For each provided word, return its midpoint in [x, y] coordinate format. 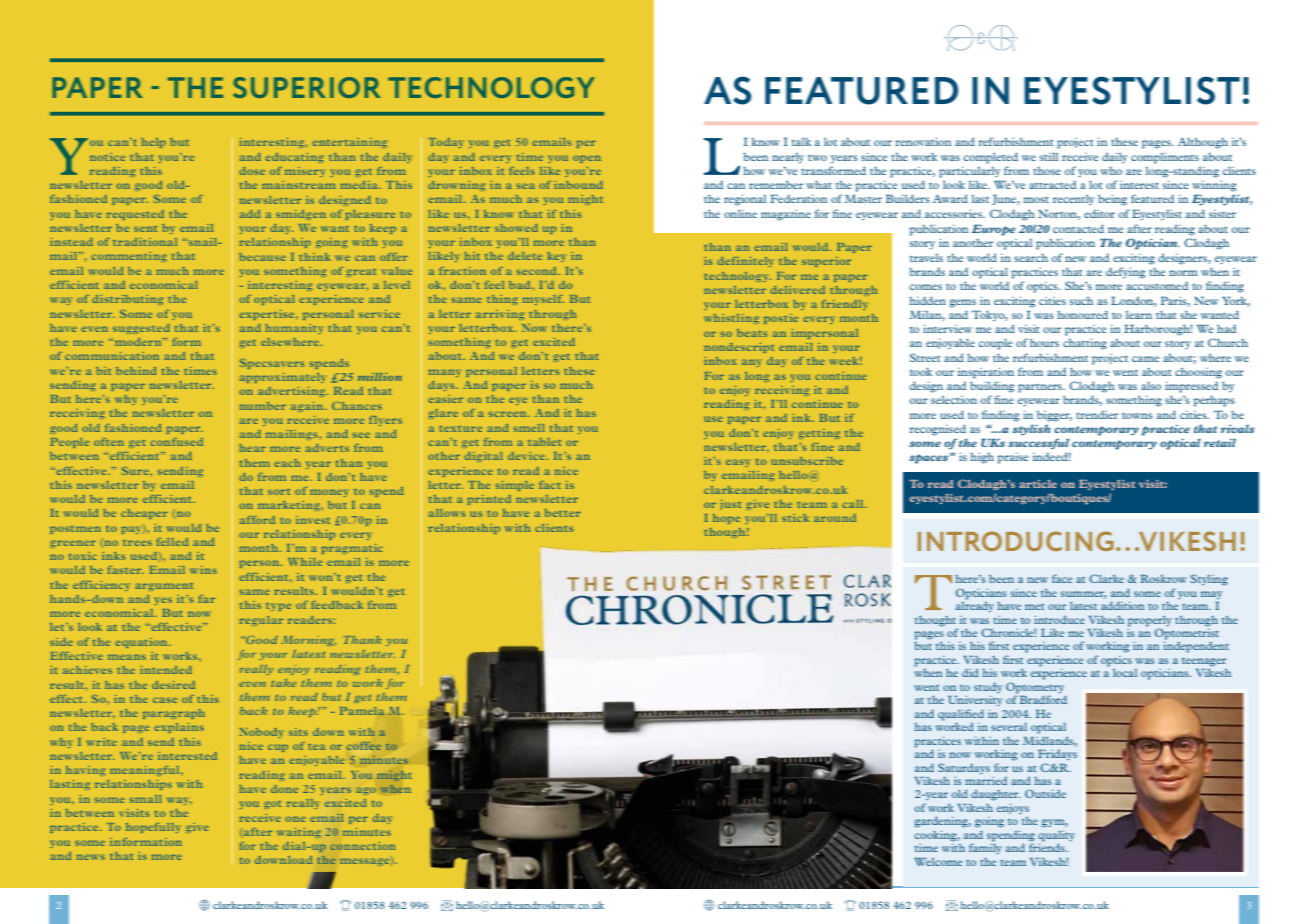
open [587, 159]
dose [252, 171]
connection [363, 846]
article [1038, 484]
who [1111, 171]
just [730, 505]
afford [257, 520]
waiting [299, 833]
